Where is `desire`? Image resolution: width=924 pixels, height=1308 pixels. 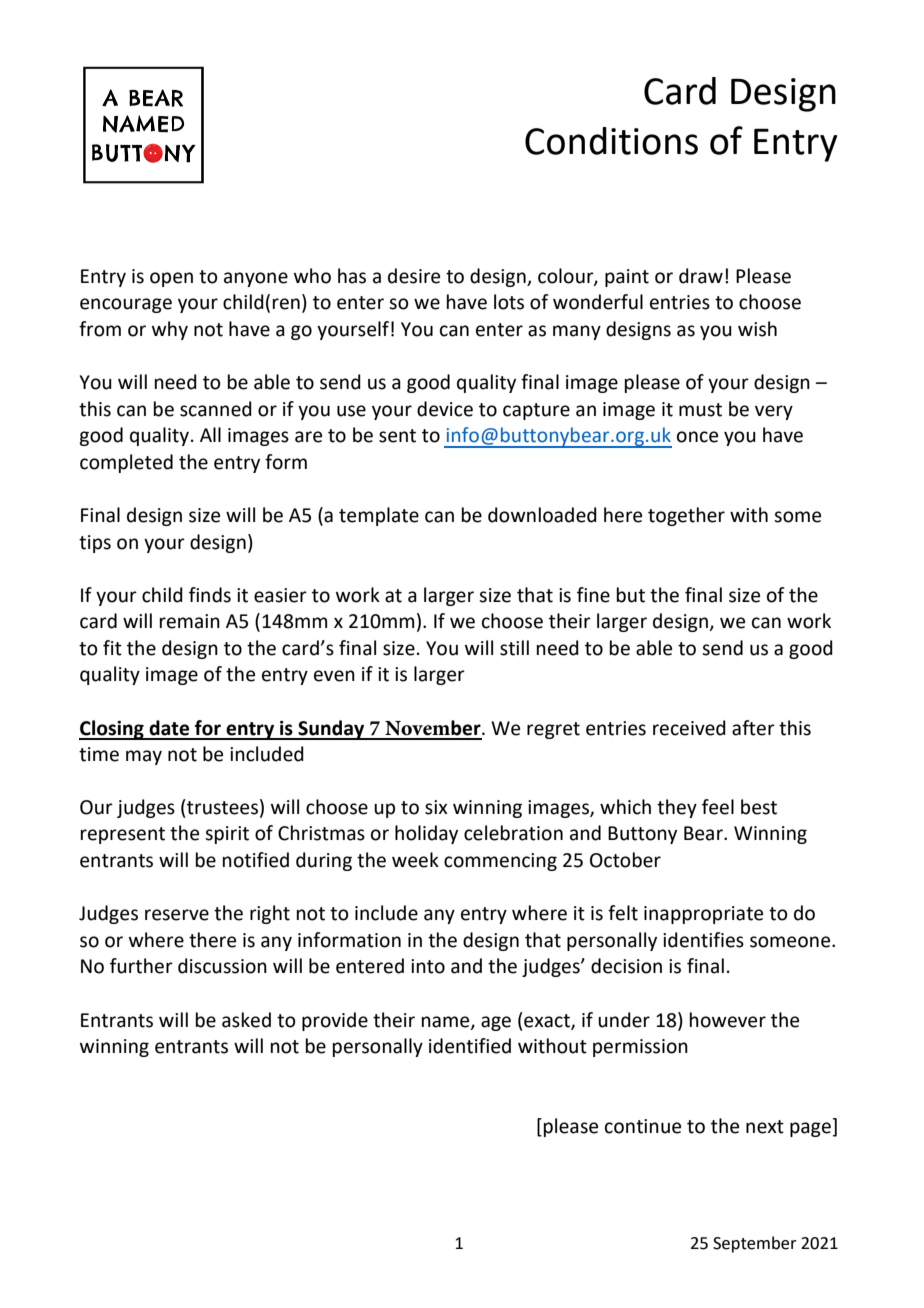 desire is located at coordinates (414, 276).
